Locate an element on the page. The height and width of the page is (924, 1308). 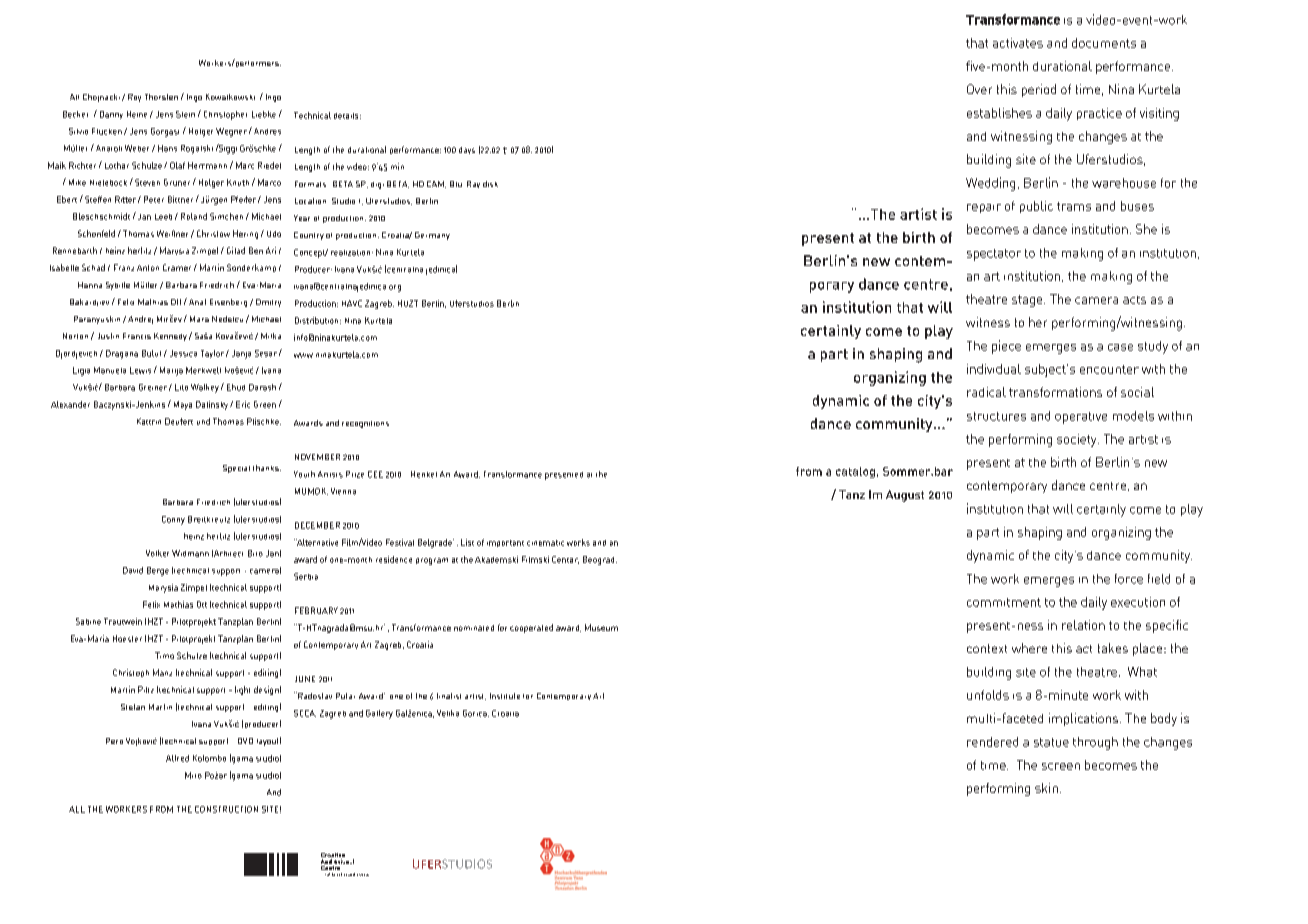
Thorsten is located at coordinates (161, 97).
